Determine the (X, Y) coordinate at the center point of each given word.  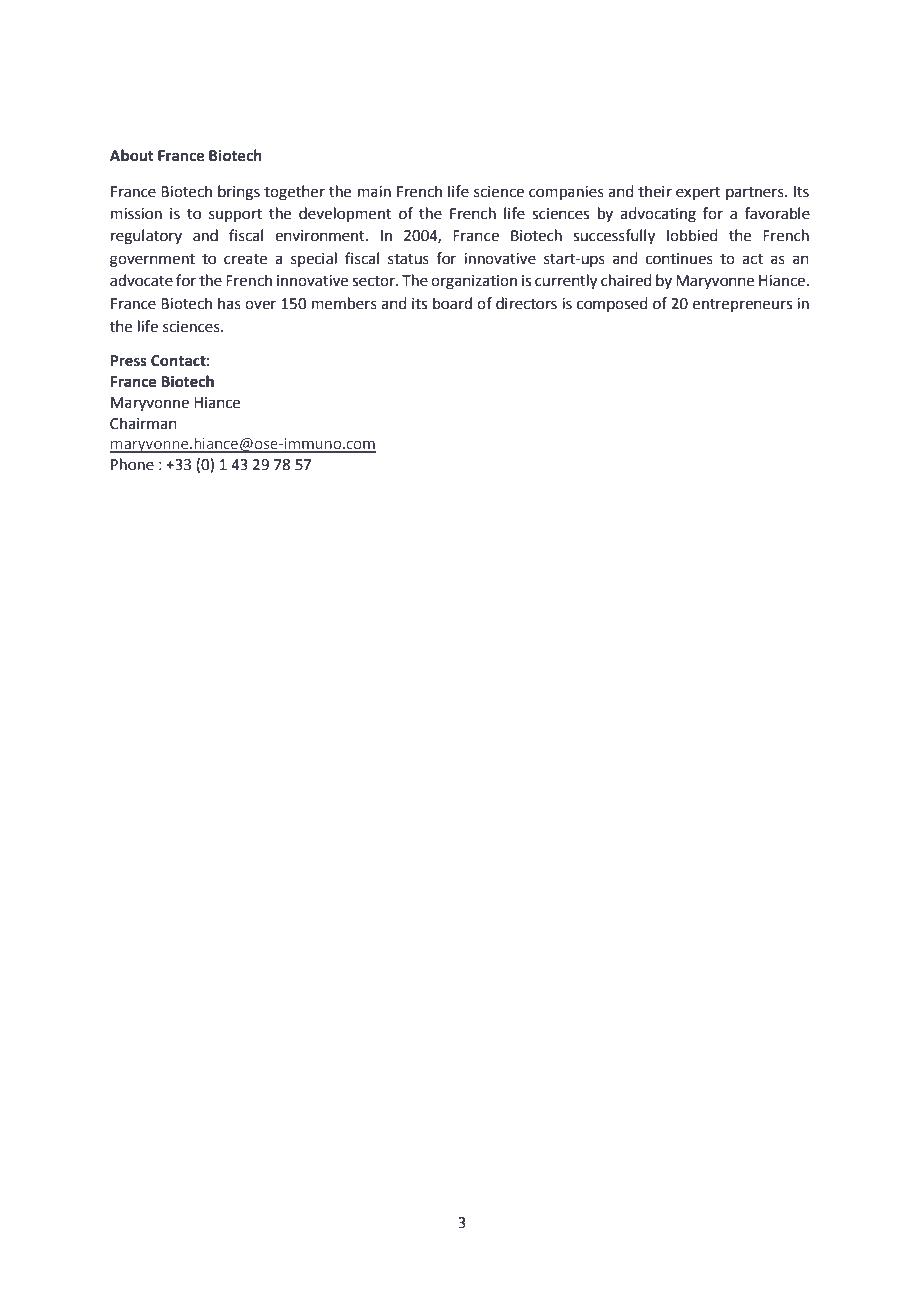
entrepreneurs (742, 305)
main (374, 192)
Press (129, 361)
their (655, 191)
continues (679, 259)
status (408, 259)
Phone (132, 464)
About (132, 155)
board (452, 303)
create (245, 259)
